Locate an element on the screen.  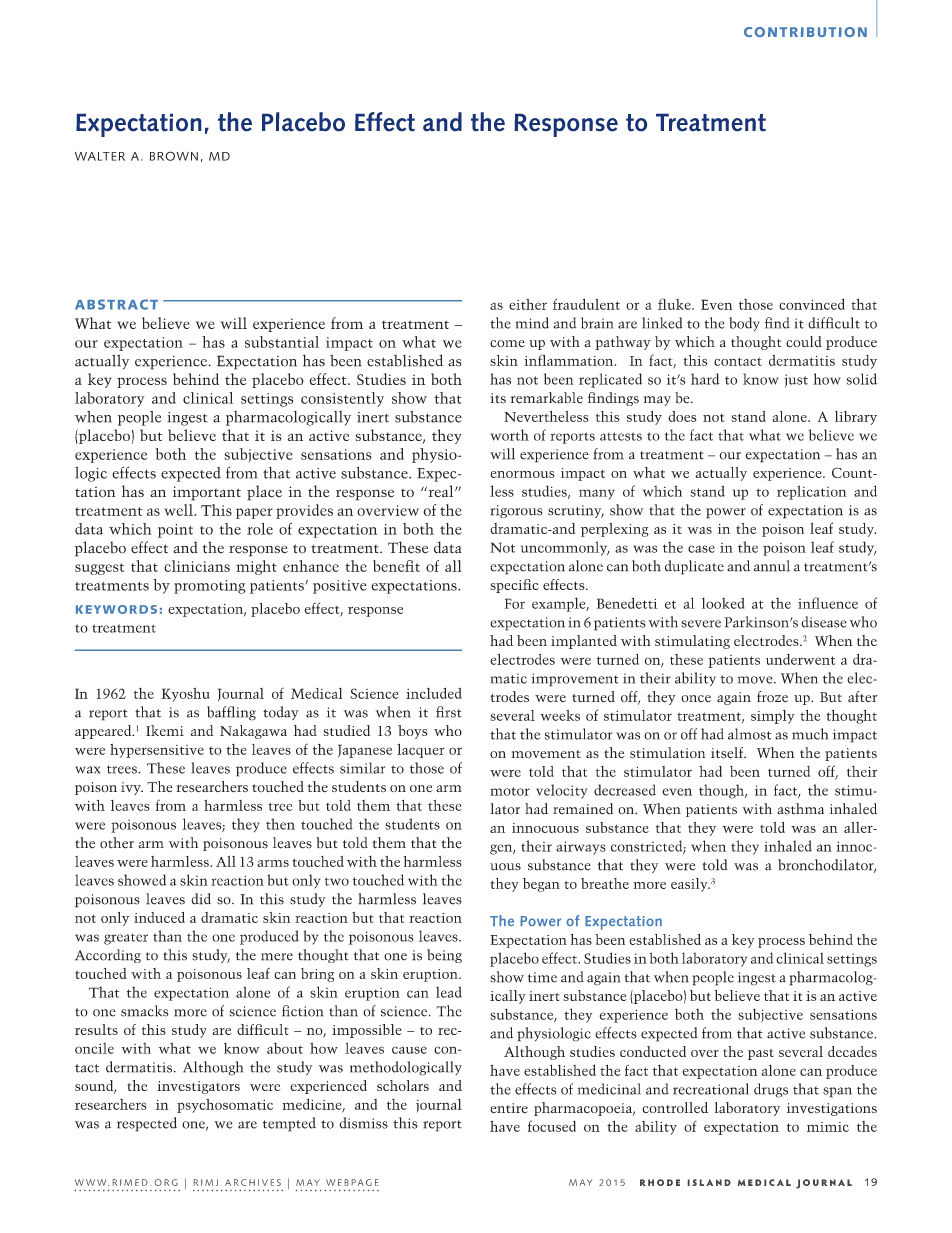
did is located at coordinates (201, 899).
